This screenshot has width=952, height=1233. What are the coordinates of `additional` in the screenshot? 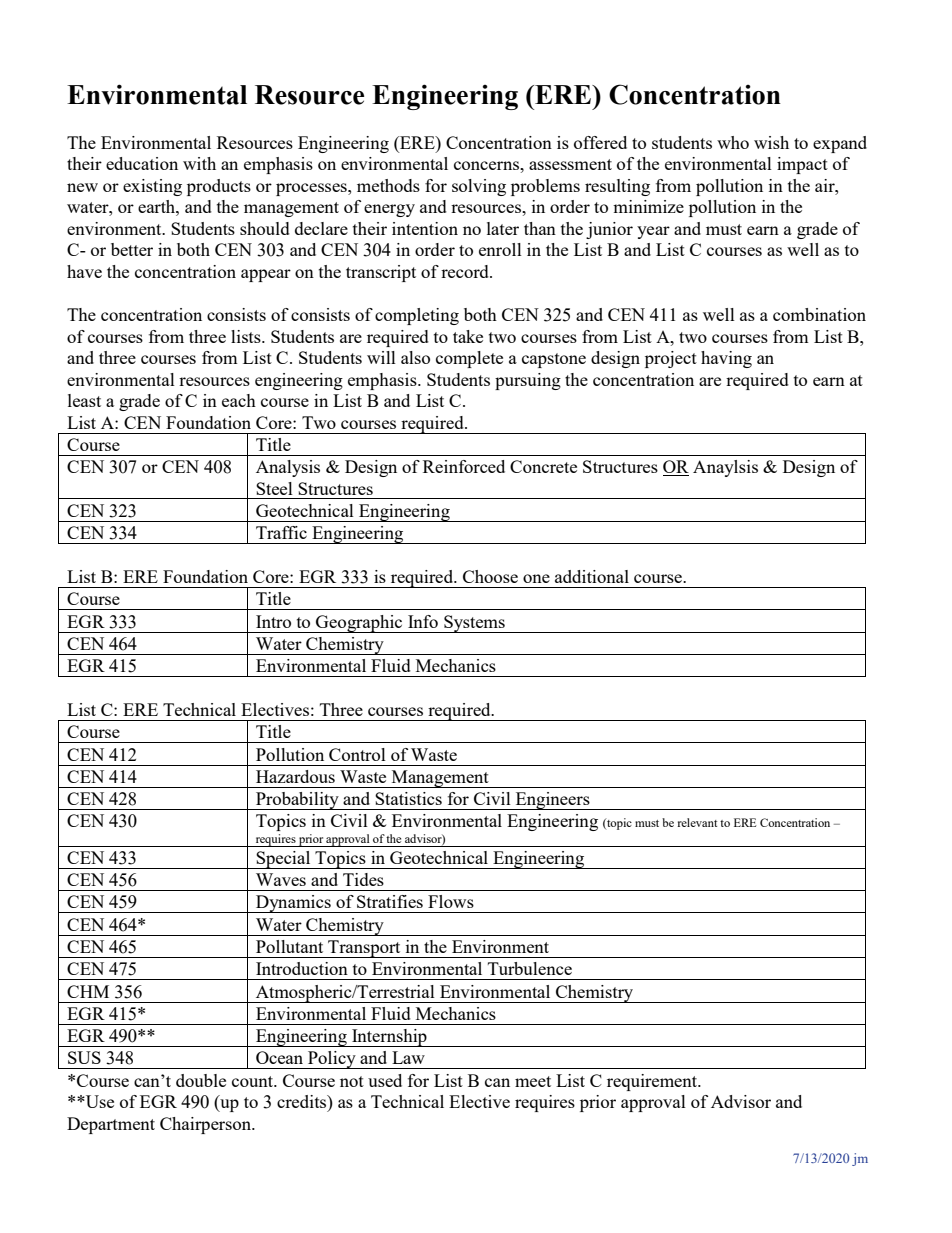 It's located at (592, 576).
